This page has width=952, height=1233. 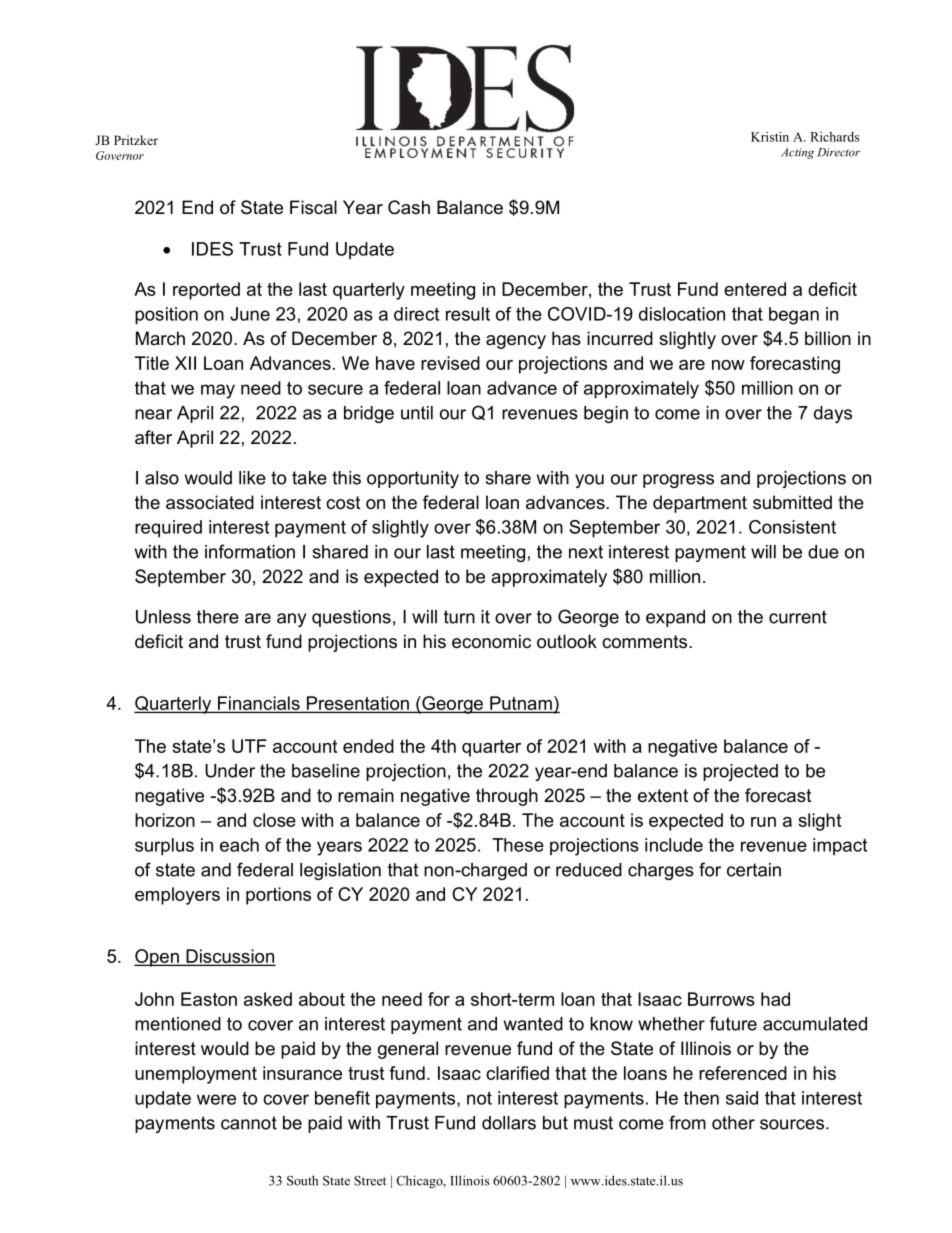 I want to click on cannot, so click(x=249, y=1123).
